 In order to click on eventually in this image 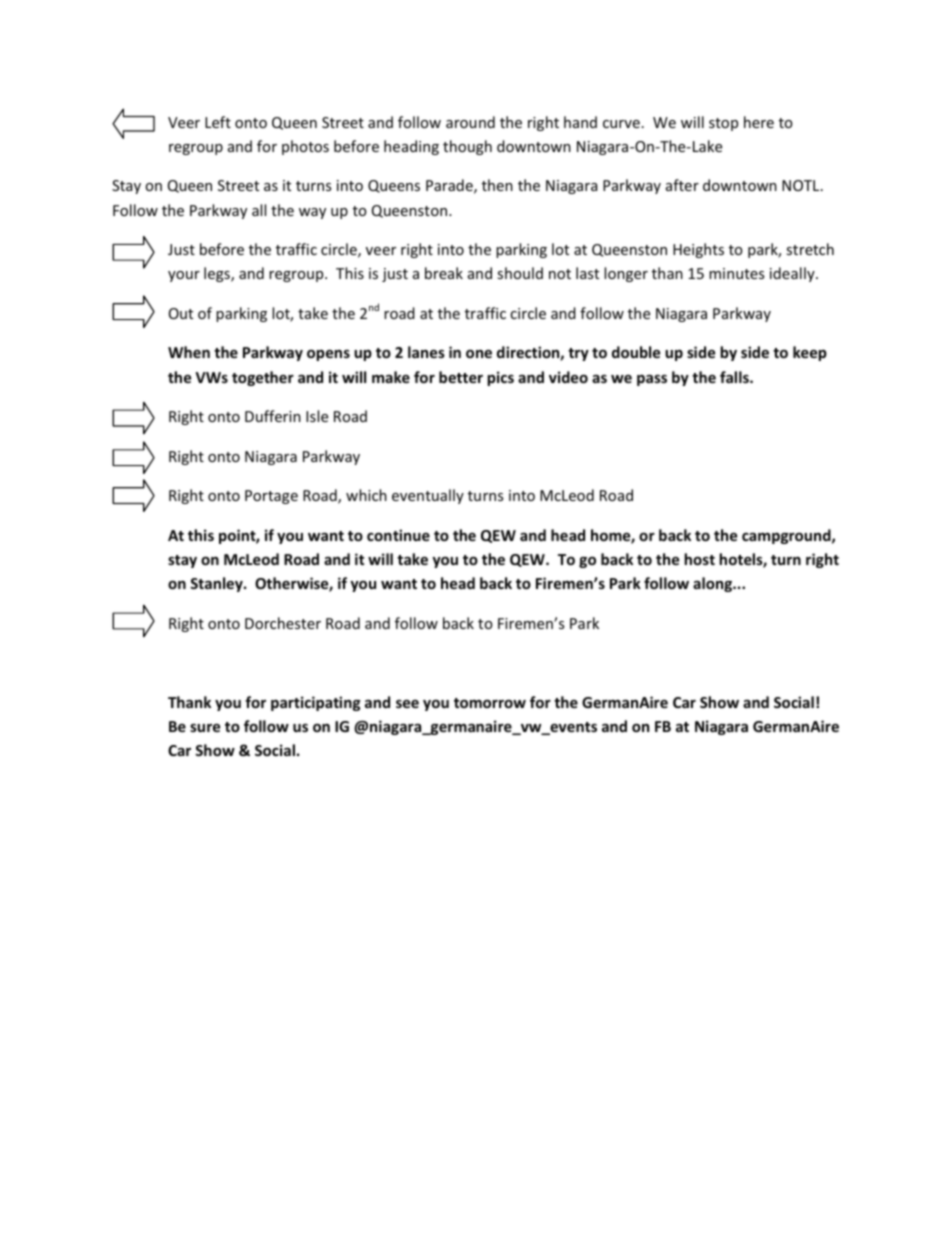, I will do `click(428, 496)`.
